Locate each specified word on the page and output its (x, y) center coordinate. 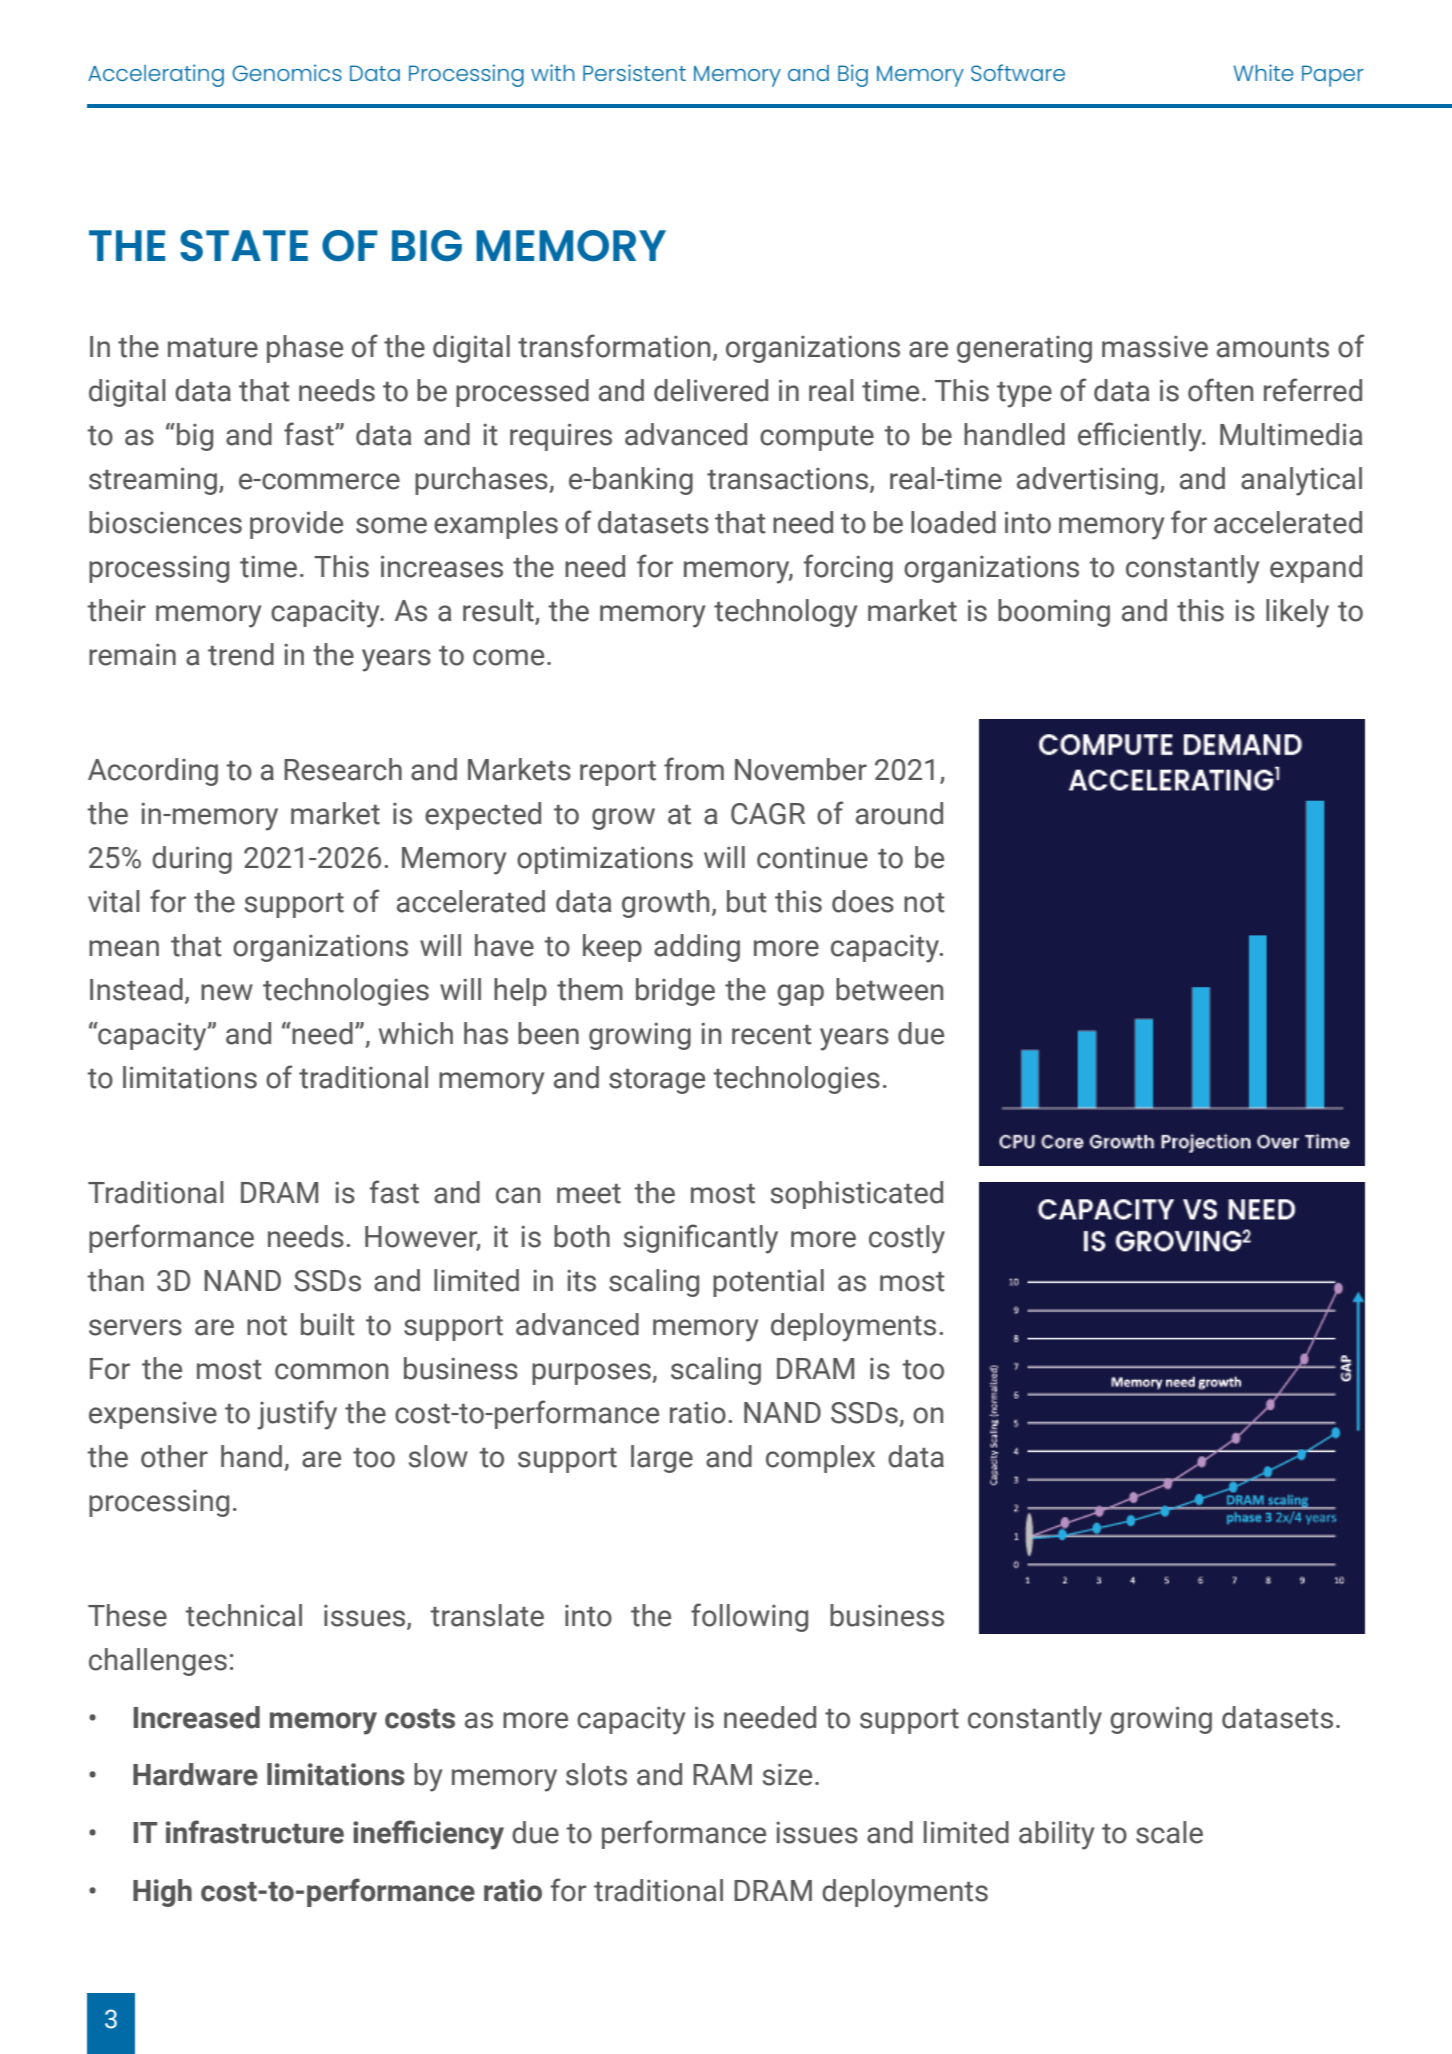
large (662, 1459)
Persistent (634, 72)
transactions (789, 480)
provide (296, 525)
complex (820, 1459)
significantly (701, 1239)
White (1264, 72)
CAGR (768, 814)
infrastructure (255, 1832)
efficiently (1141, 437)
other (174, 1456)
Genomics (287, 72)
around (899, 813)
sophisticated (857, 1195)
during (192, 860)
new (227, 992)
